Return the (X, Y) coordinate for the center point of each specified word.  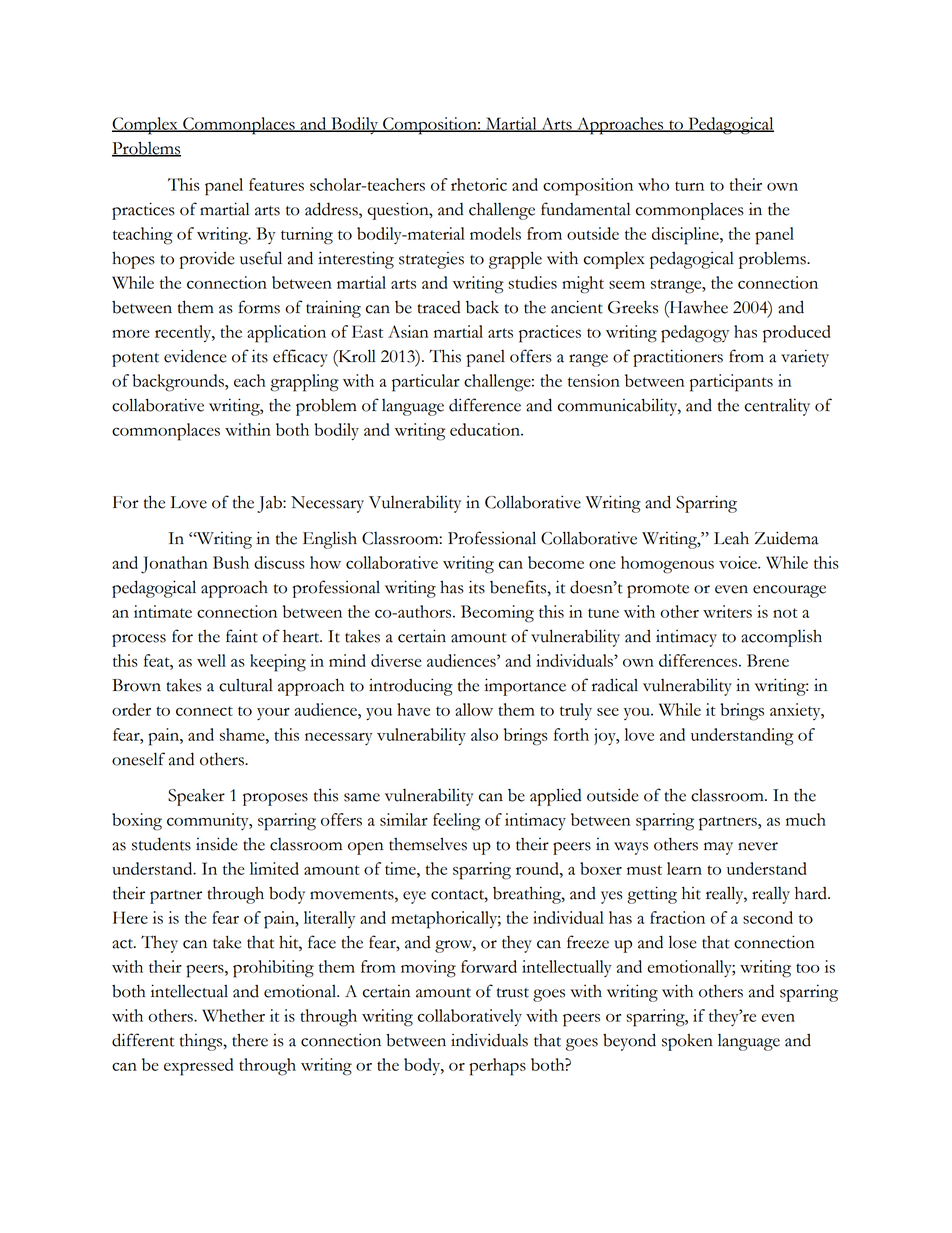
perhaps (497, 1067)
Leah (731, 538)
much (806, 819)
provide (207, 260)
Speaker (196, 797)
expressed (198, 1067)
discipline (686, 236)
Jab (270, 504)
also (484, 734)
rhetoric (479, 184)
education (486, 429)
